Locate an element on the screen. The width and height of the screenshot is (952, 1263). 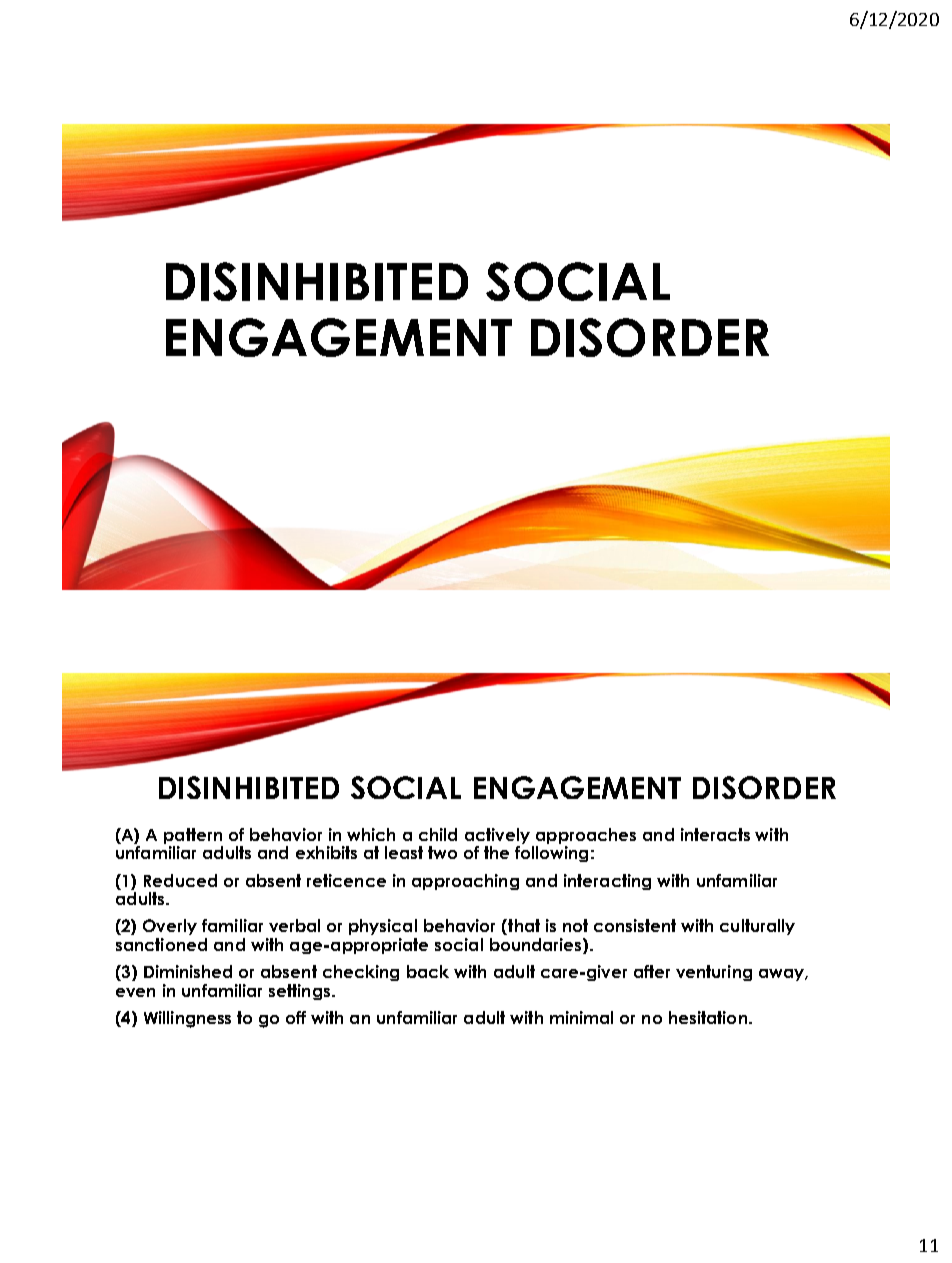
pattern is located at coordinates (193, 836).
